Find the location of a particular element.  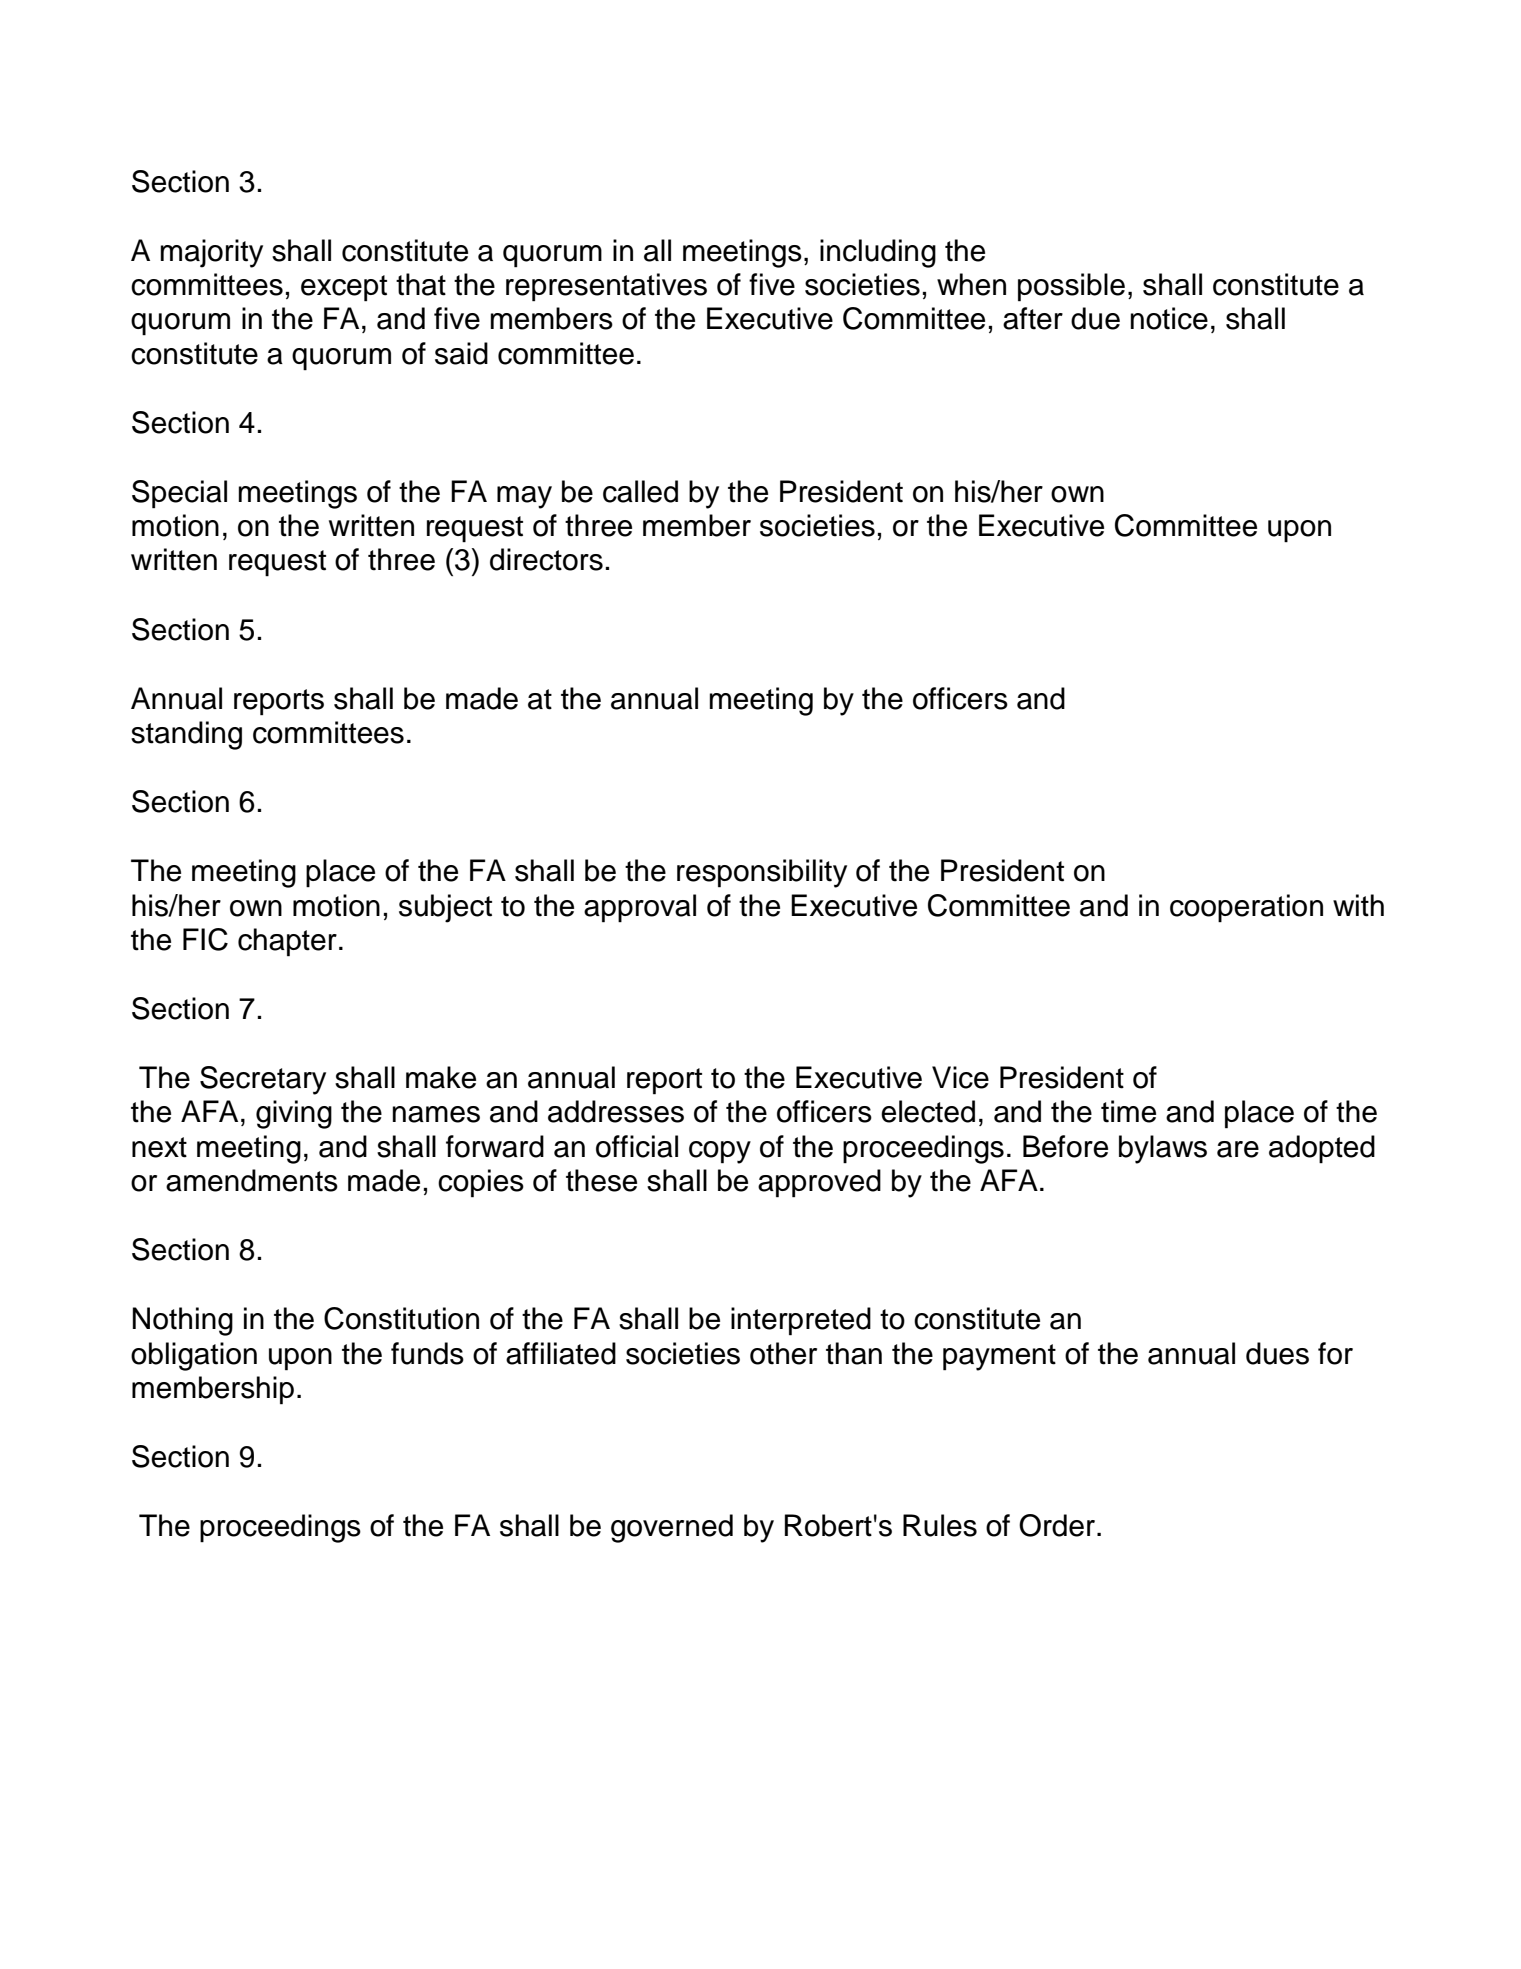

including is located at coordinates (878, 253).
